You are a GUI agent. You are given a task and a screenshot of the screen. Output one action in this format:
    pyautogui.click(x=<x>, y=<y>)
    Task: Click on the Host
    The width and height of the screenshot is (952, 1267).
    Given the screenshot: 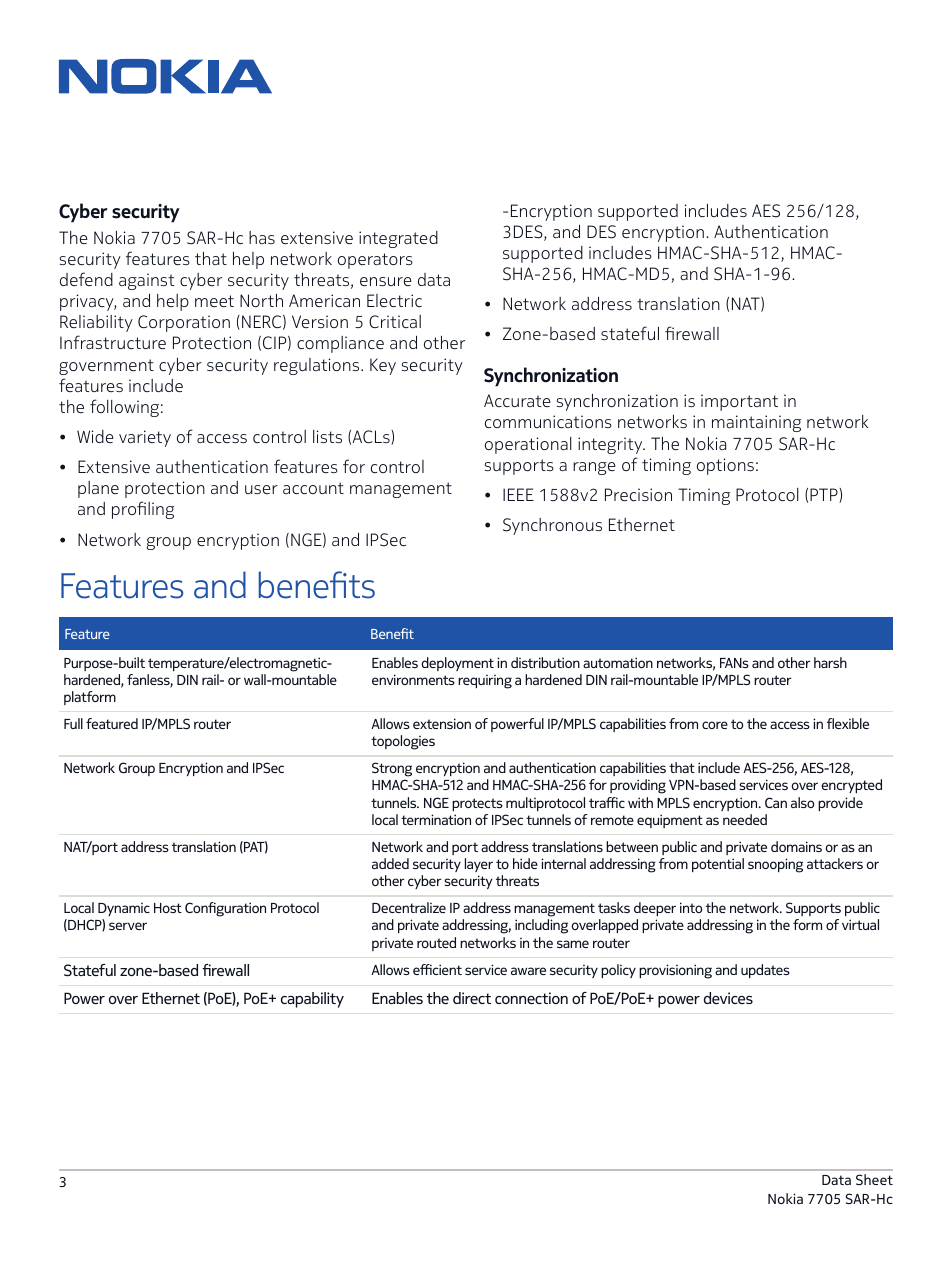 What is the action you would take?
    pyautogui.click(x=168, y=908)
